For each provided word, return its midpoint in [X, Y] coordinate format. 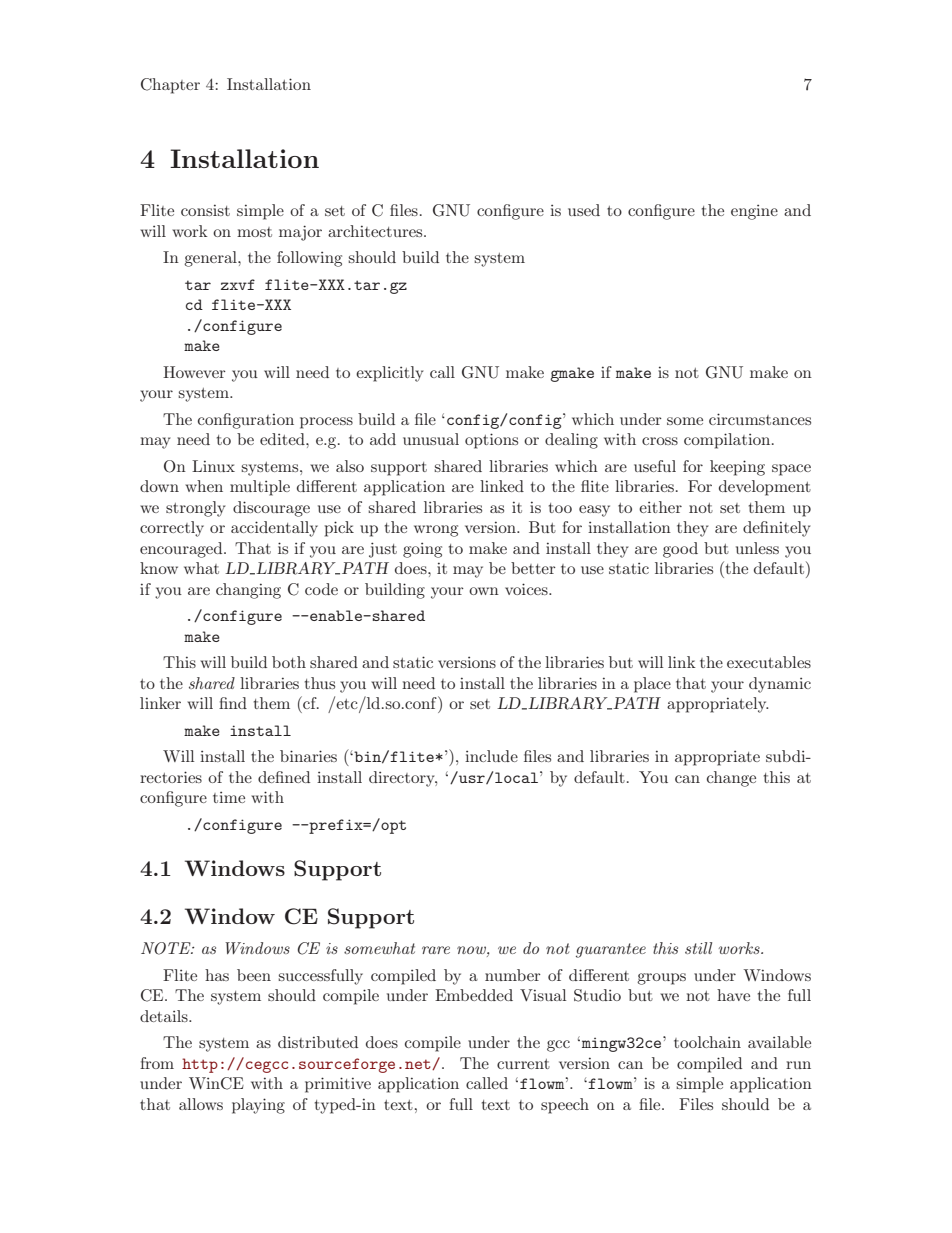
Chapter [170, 86]
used [584, 210]
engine [754, 212]
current [523, 1064]
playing [258, 1106]
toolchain [707, 1042]
